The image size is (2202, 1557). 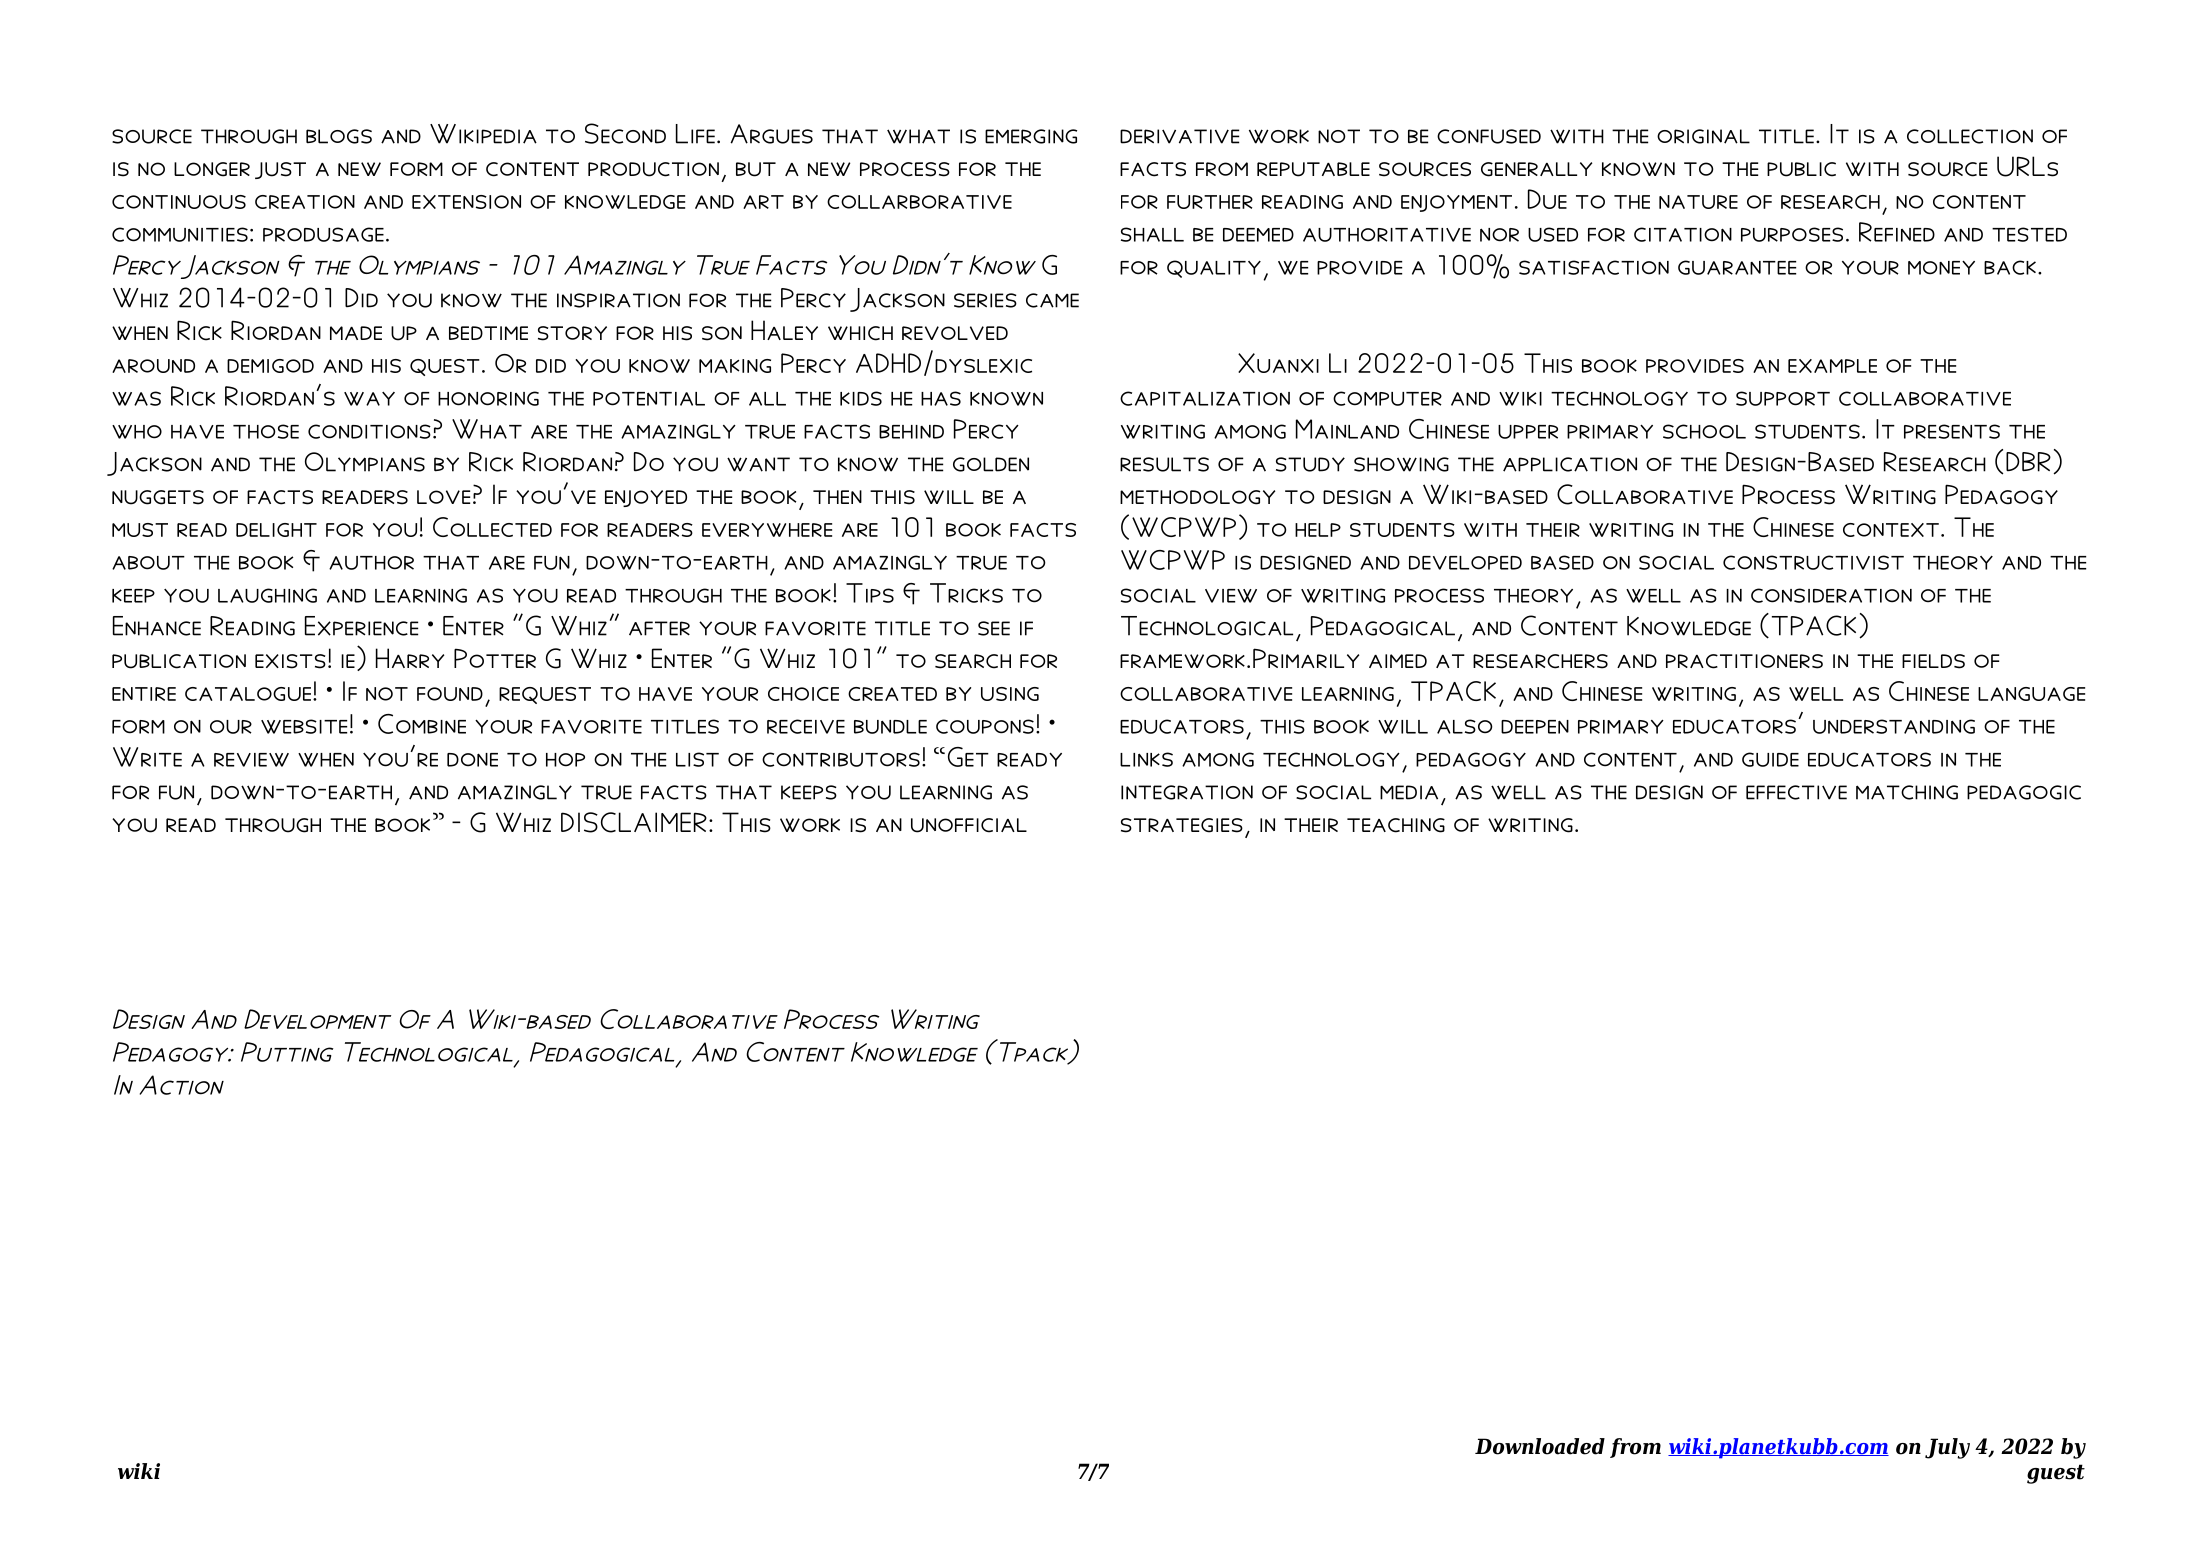 What do you see at coordinates (472, 760) in the screenshot?
I see `done` at bounding box center [472, 760].
